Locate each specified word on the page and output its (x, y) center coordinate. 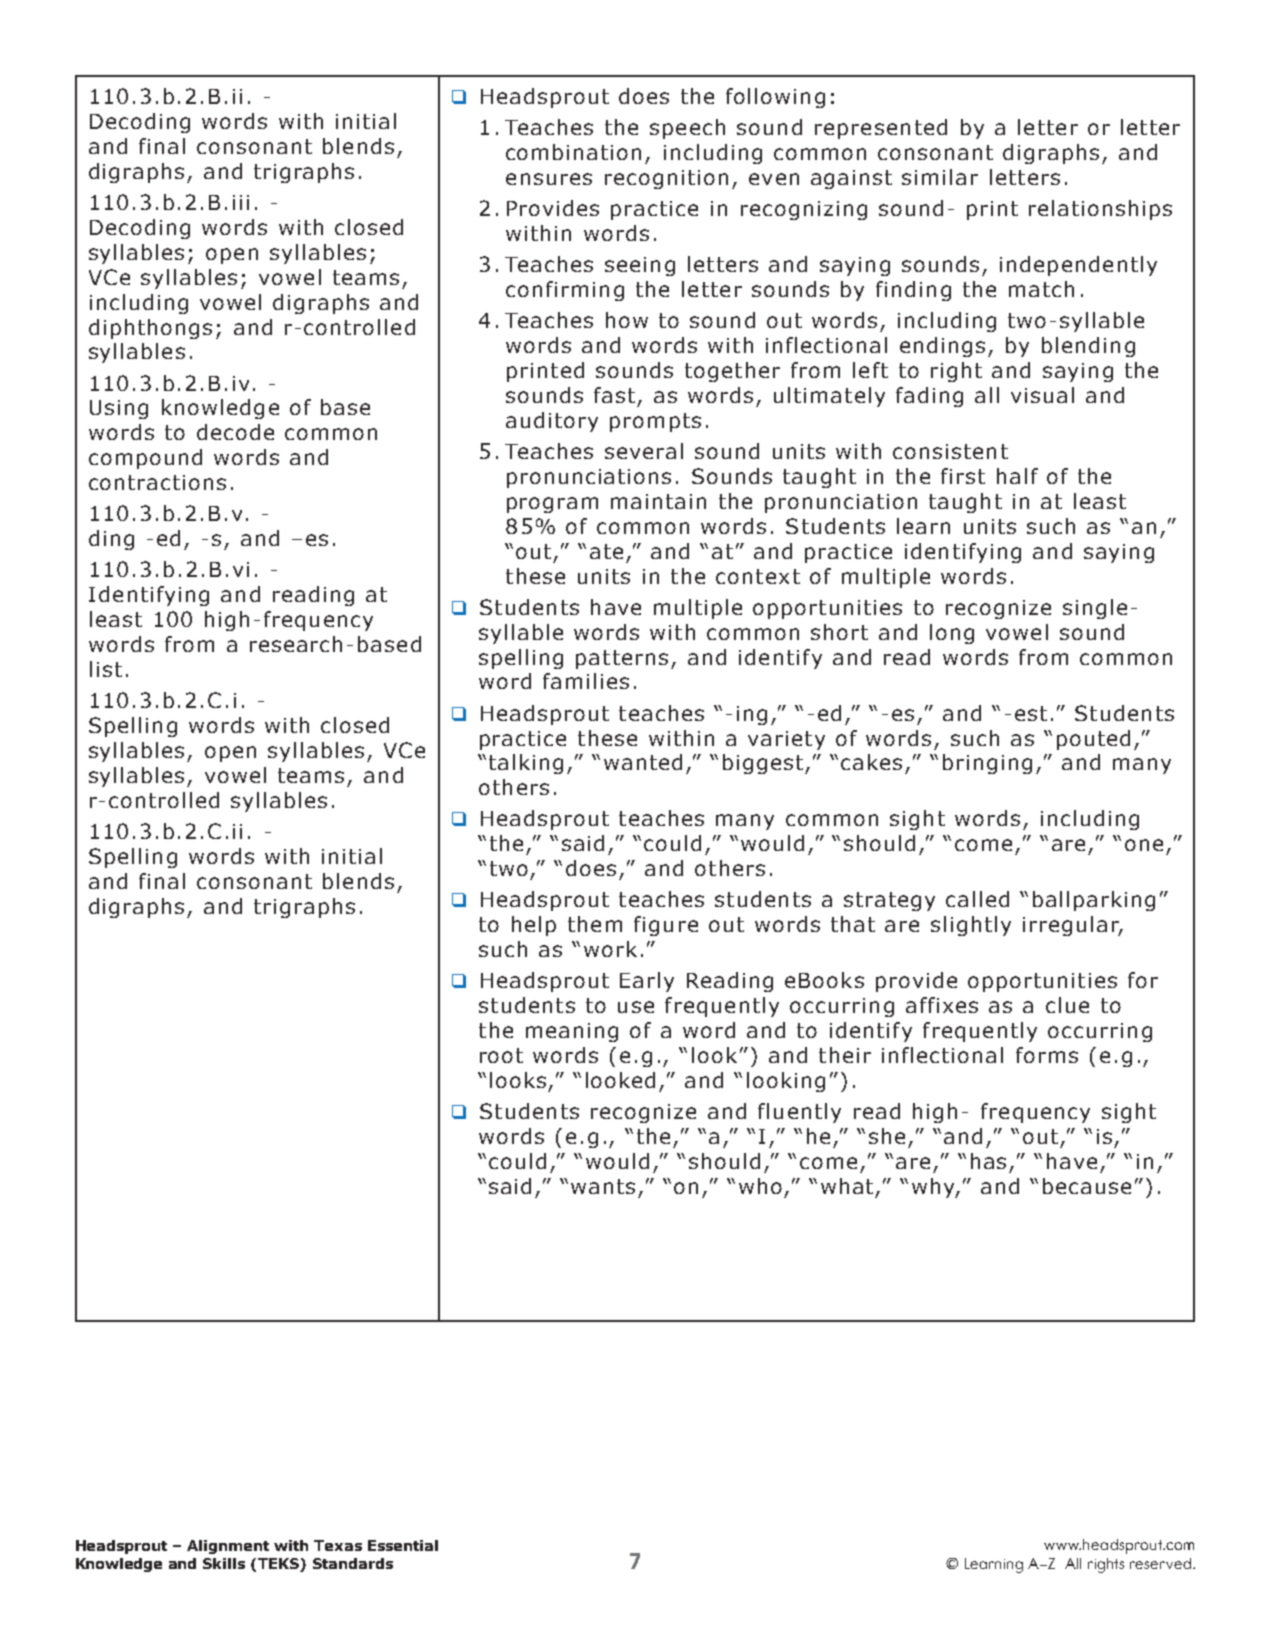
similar (940, 177)
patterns (622, 659)
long (952, 634)
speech (687, 129)
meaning (572, 1032)
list (106, 669)
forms (1047, 1055)
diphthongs (150, 329)
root (501, 1055)
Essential (403, 1545)
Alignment (228, 1547)
